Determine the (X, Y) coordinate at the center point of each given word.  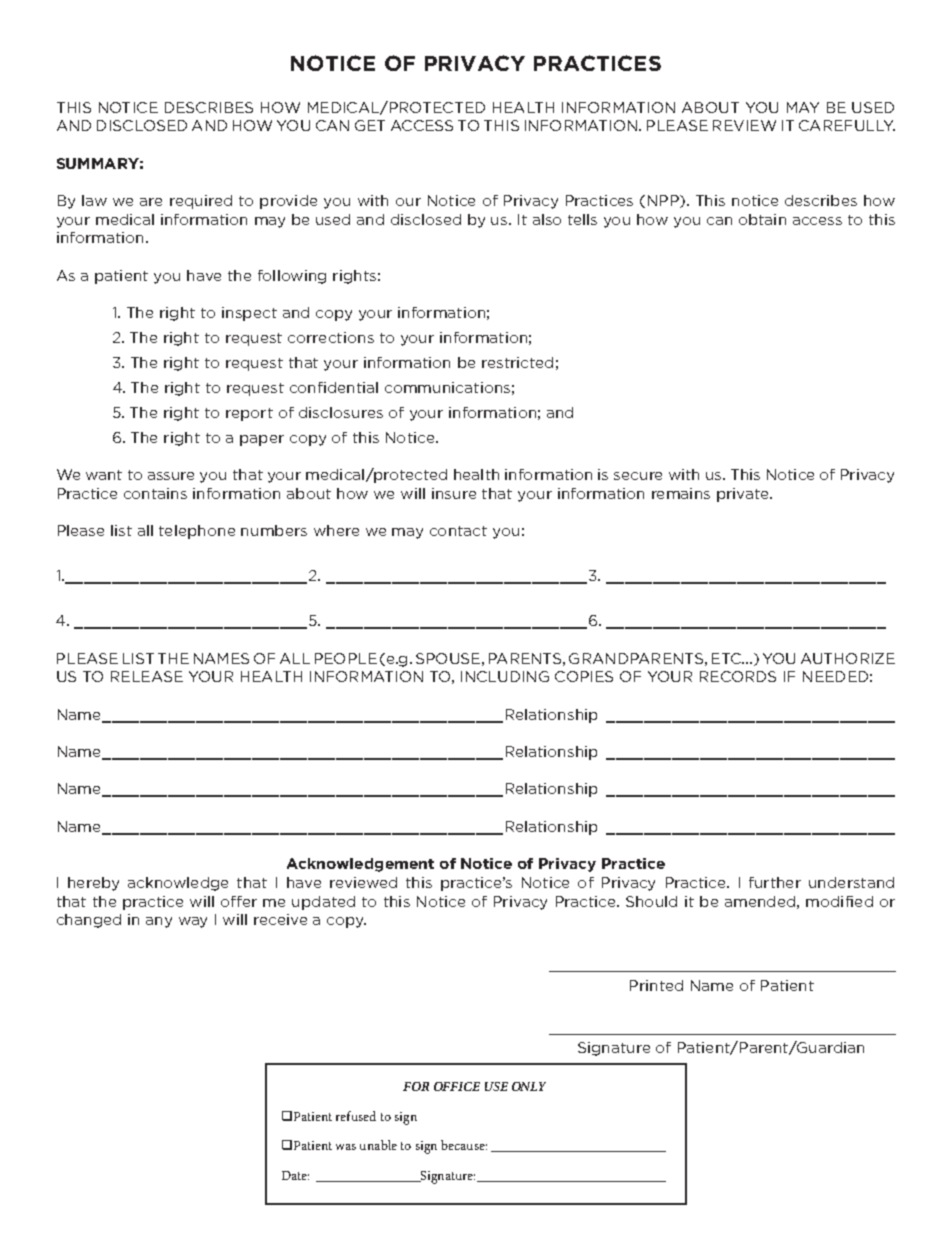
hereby (93, 884)
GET (370, 125)
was (346, 1147)
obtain (762, 219)
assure (171, 476)
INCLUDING (505, 676)
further (775, 882)
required (201, 202)
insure (454, 493)
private (744, 495)
